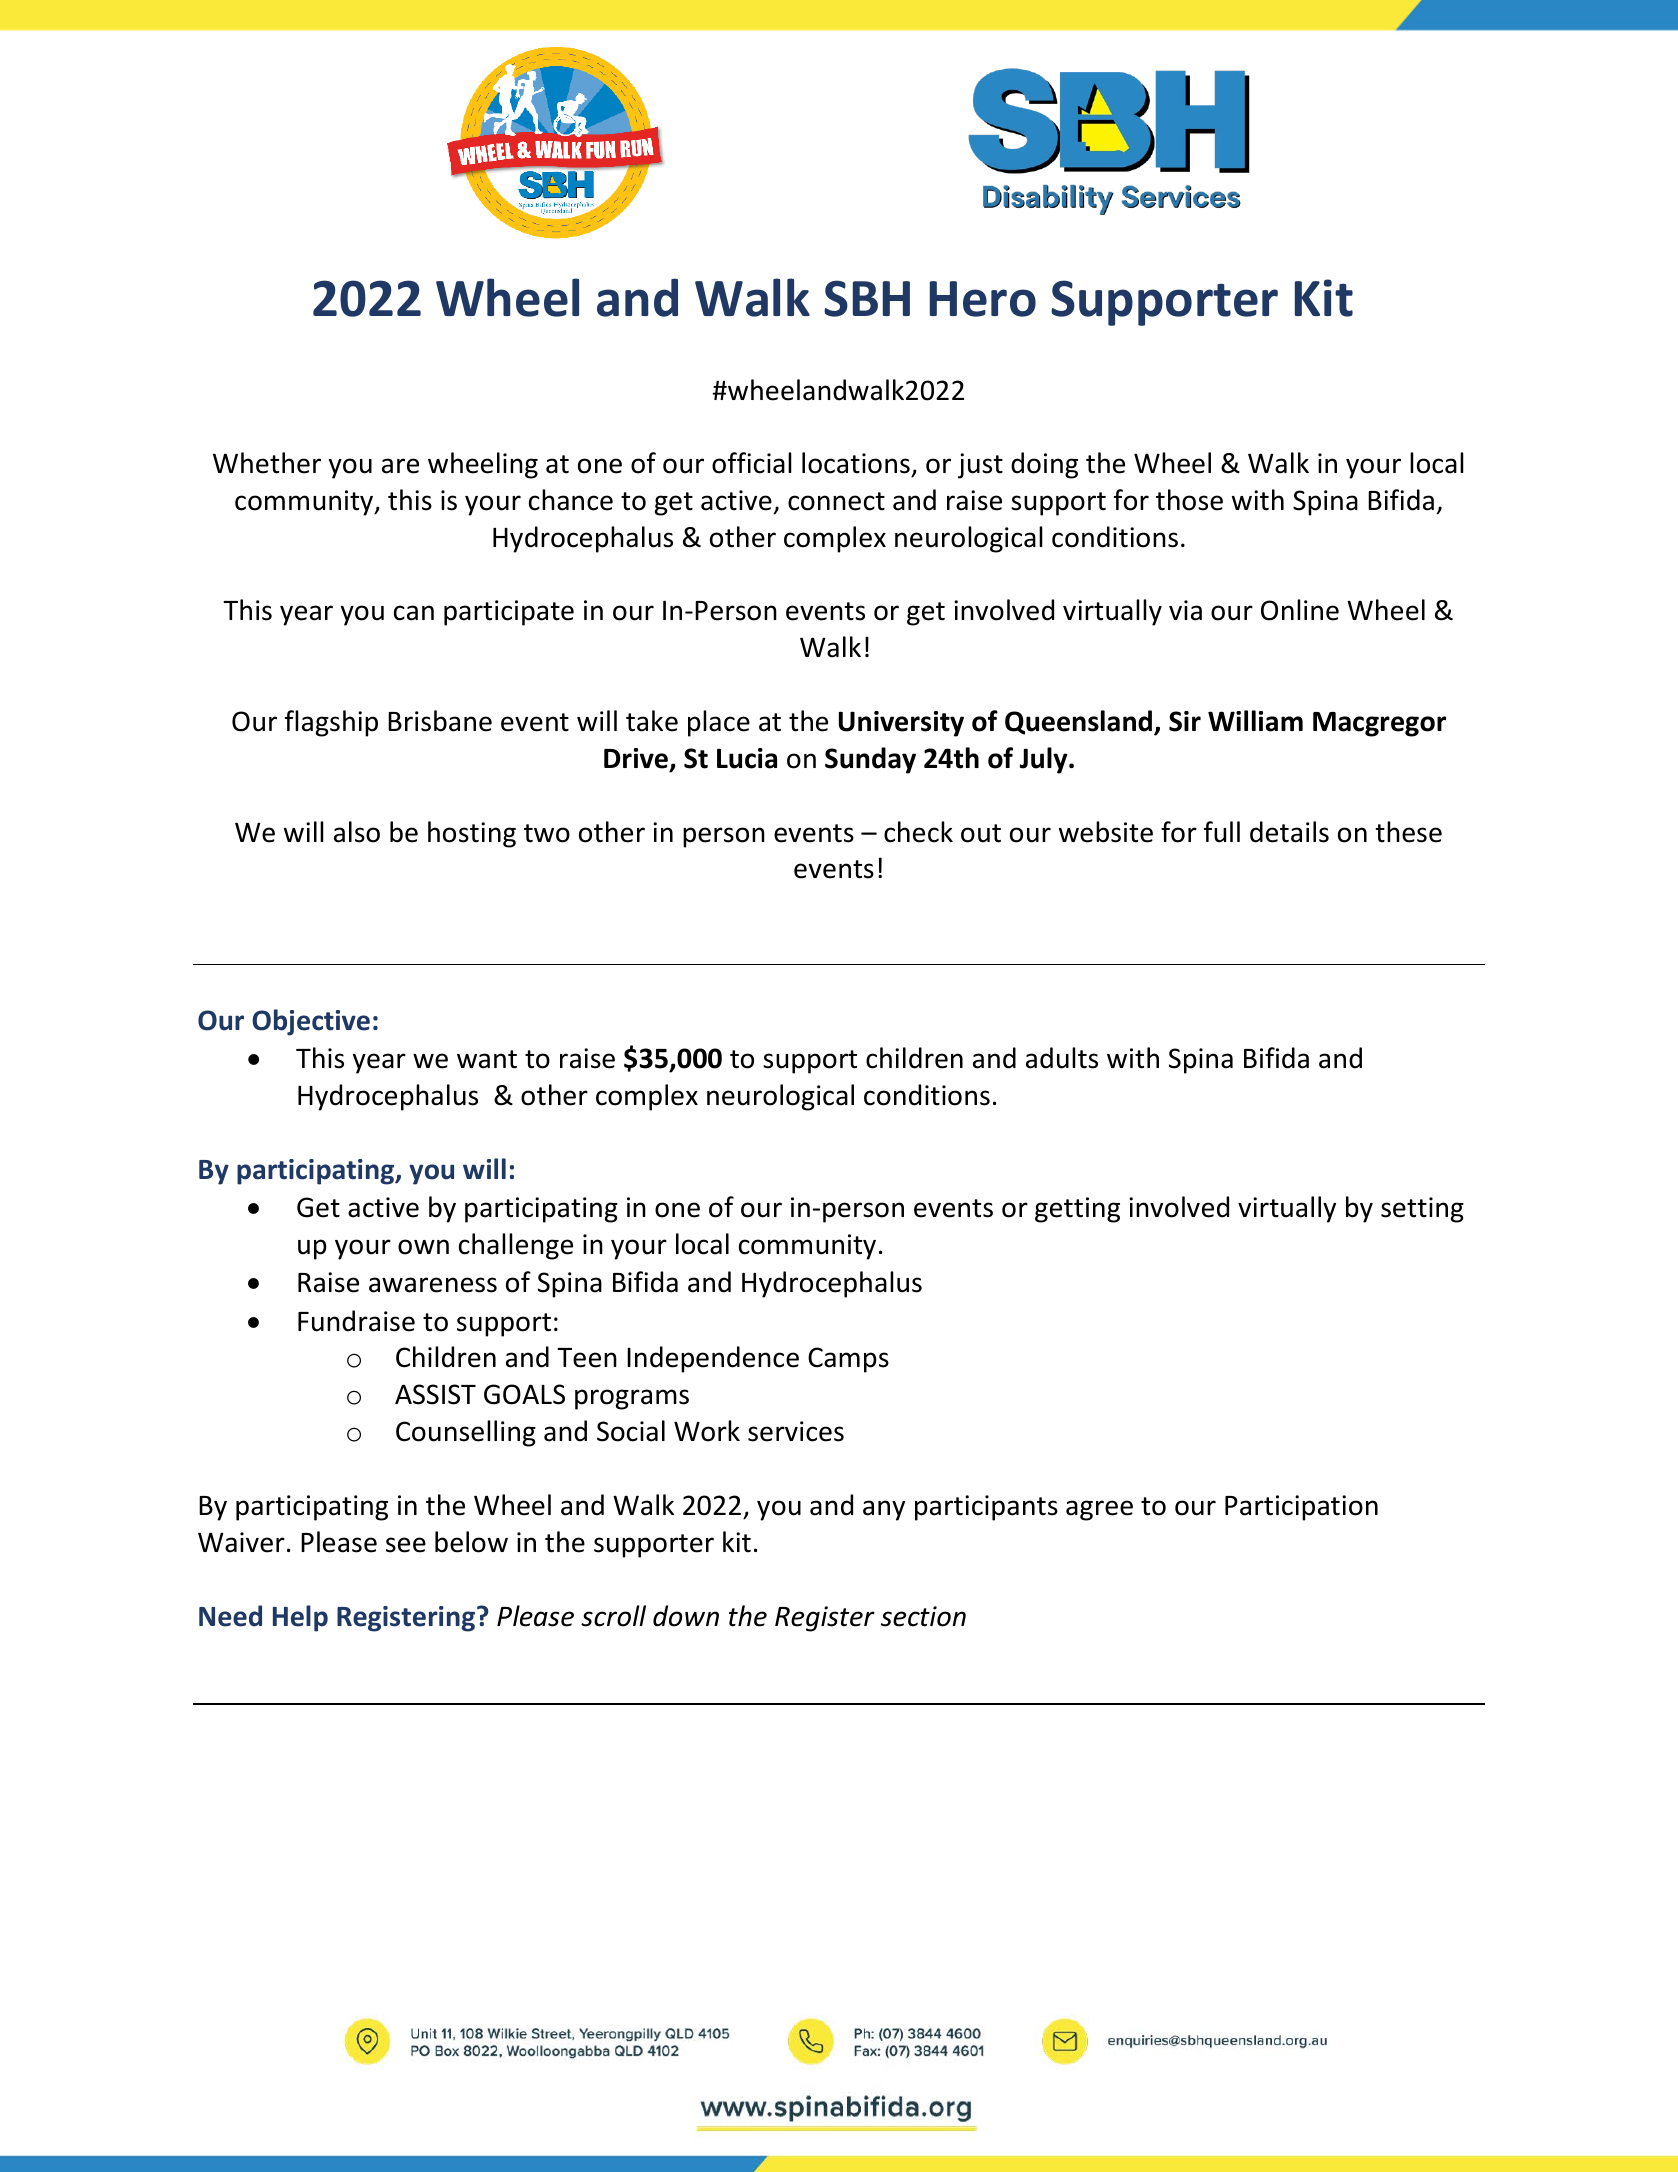 This screenshot has height=2172, width=1678. What do you see at coordinates (433, 1285) in the screenshot?
I see `awareness` at bounding box center [433, 1285].
